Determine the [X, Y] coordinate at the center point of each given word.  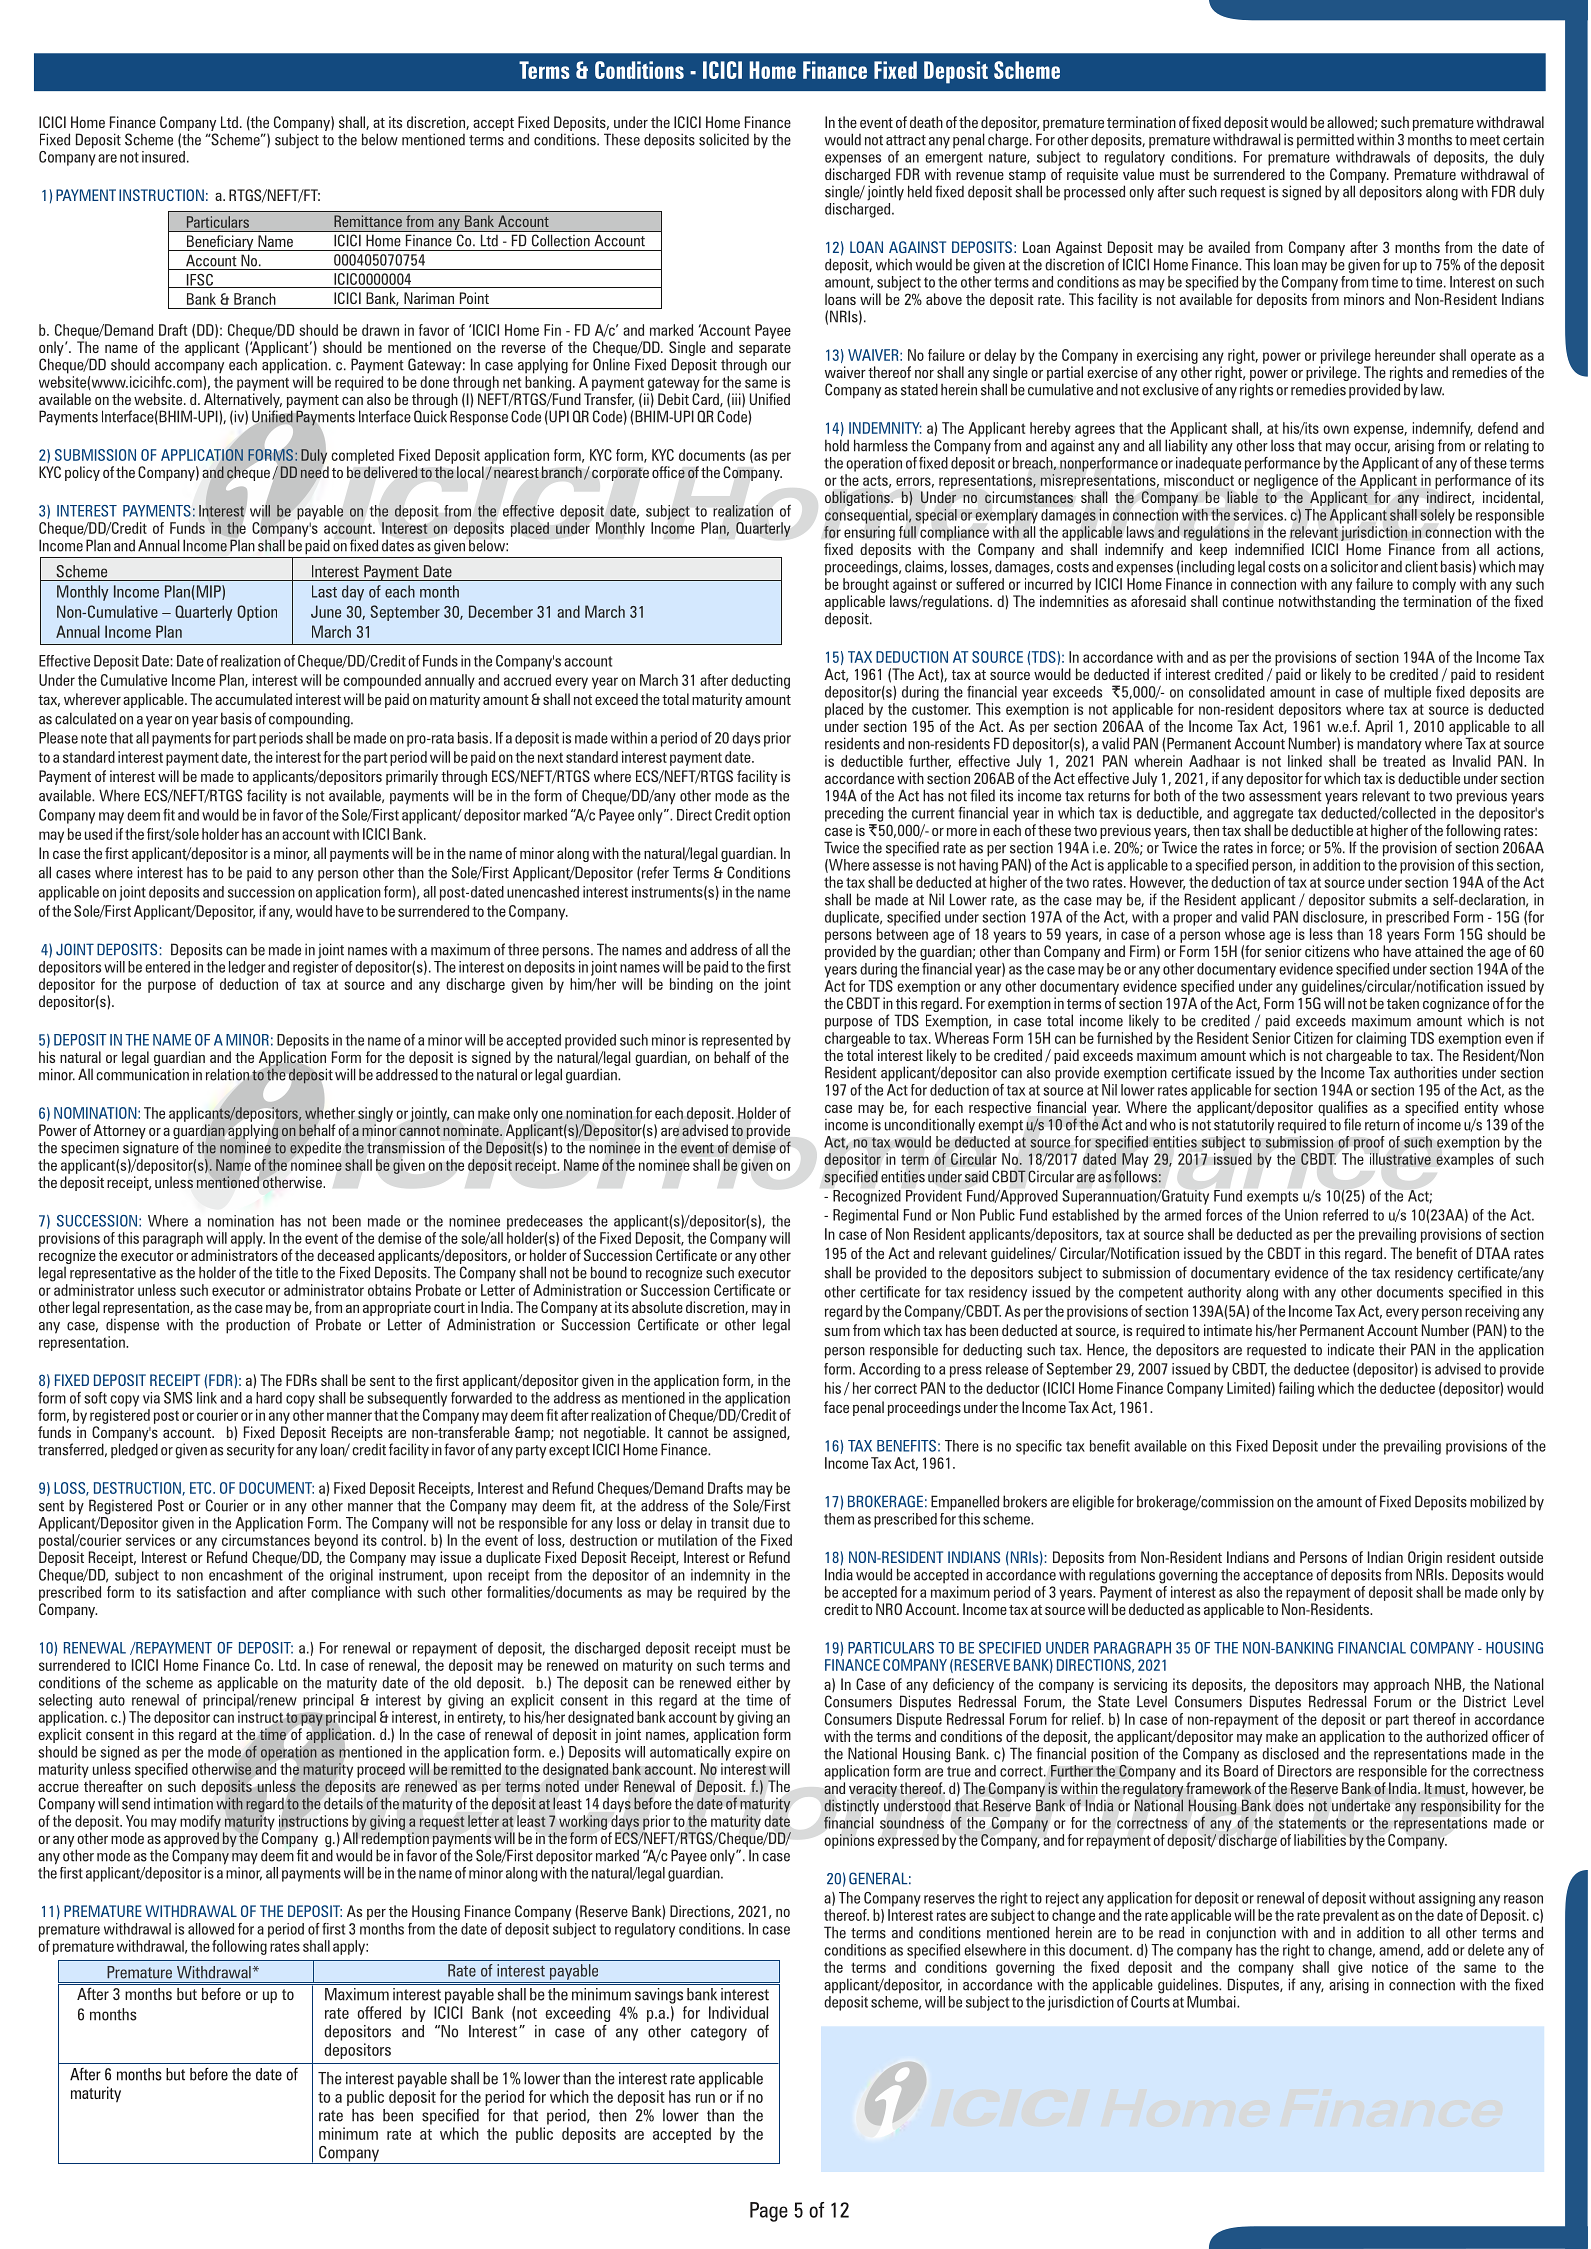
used [98, 834]
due [764, 1523]
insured [163, 157]
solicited [724, 139]
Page [769, 2212]
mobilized [1498, 1501]
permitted [1325, 141]
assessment [1285, 796]
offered [379, 2012]
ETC [202, 1488]
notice [1390, 1967]
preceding [854, 814]
